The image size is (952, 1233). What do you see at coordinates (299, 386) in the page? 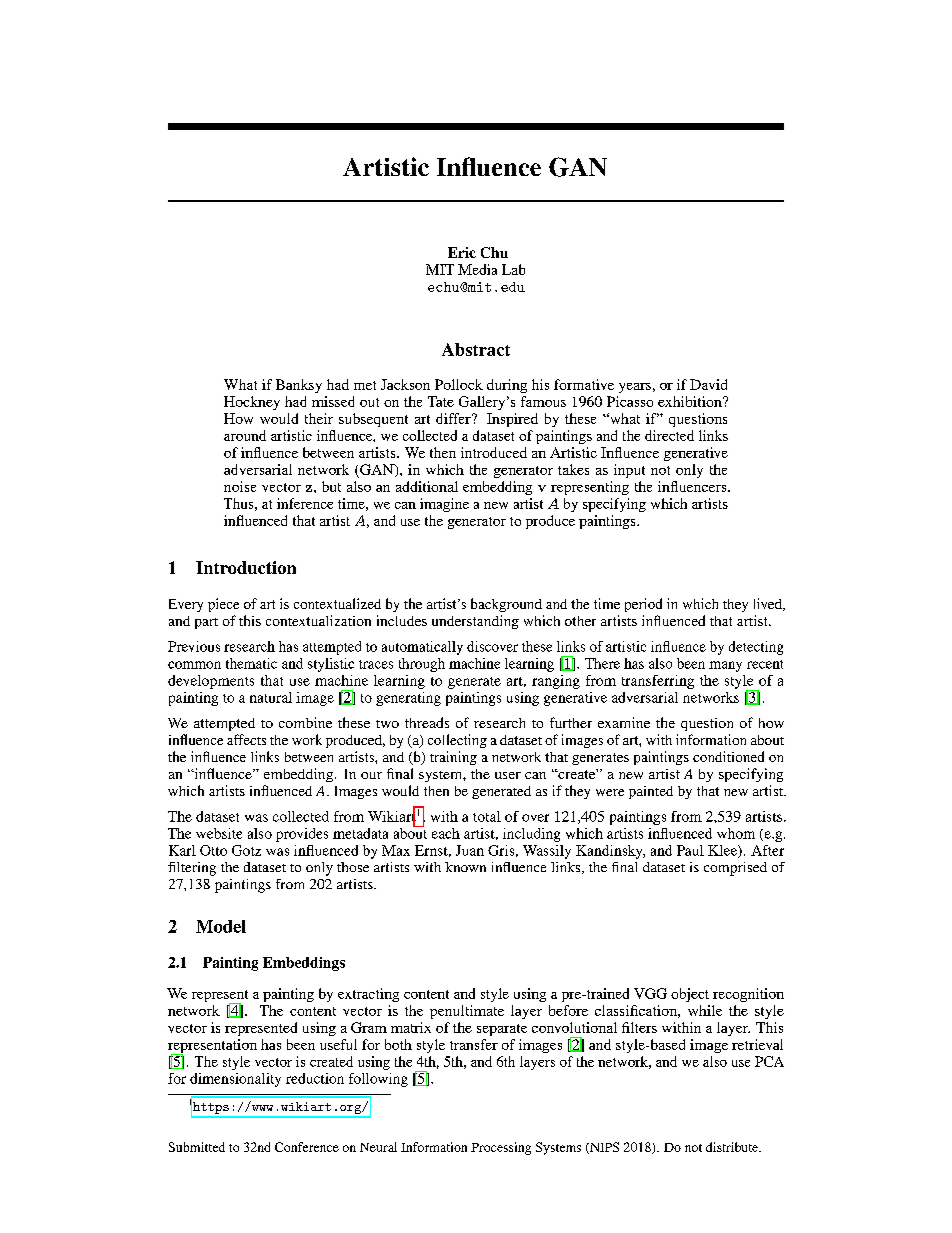
I see `Banksy` at bounding box center [299, 386].
